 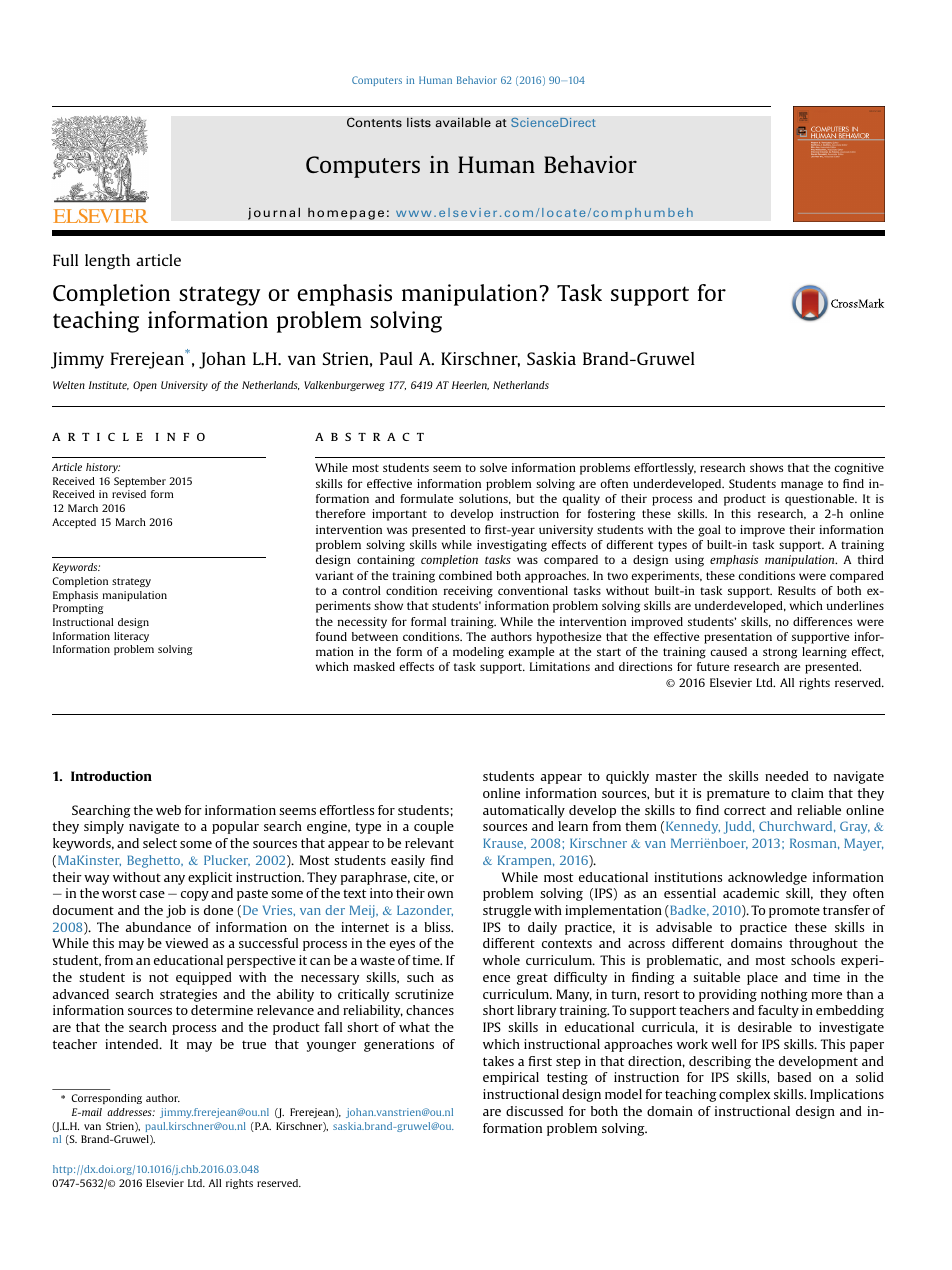 I want to click on solve, so click(x=493, y=467).
